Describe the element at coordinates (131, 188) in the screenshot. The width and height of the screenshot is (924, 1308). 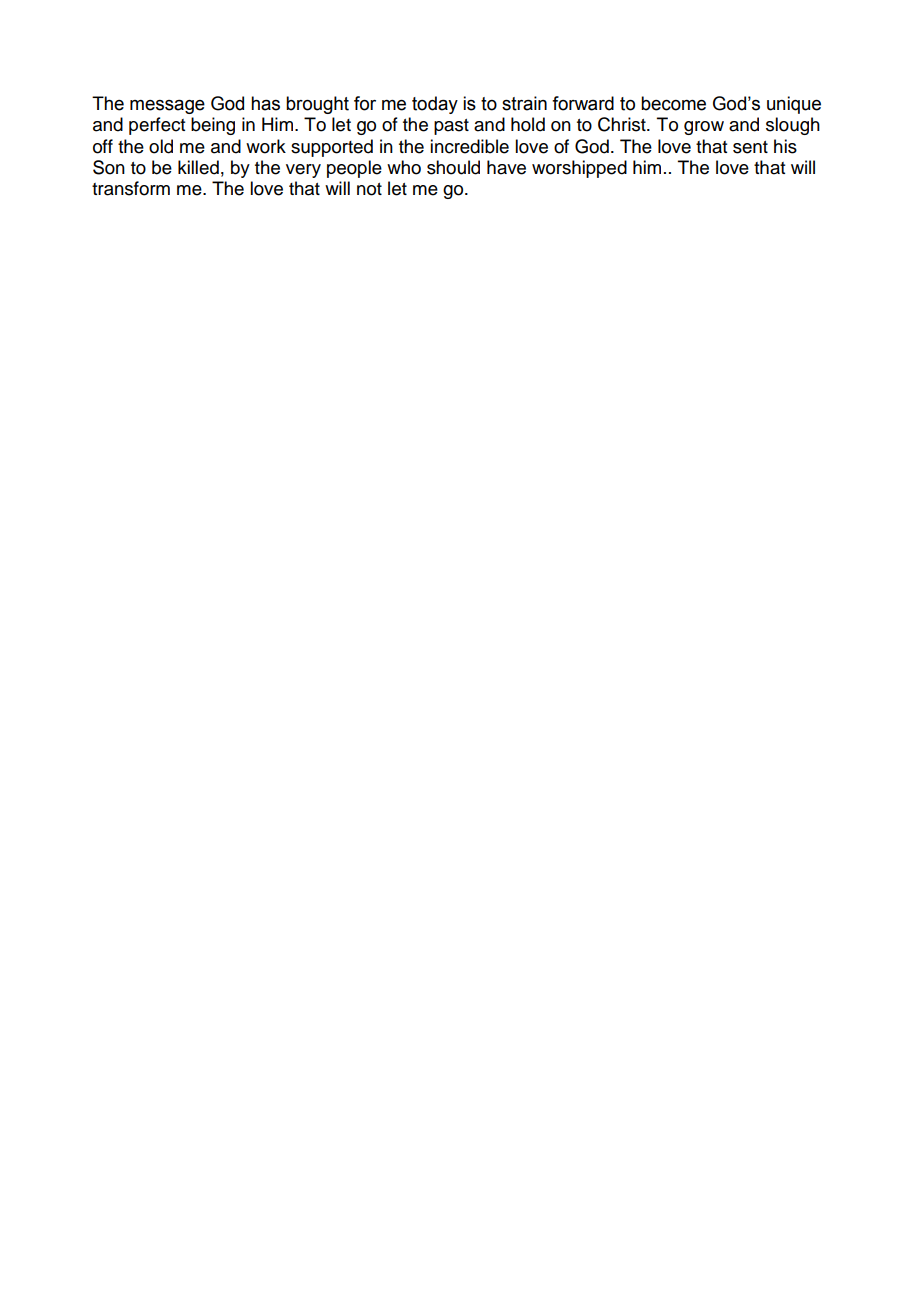
I see `transform` at that location.
